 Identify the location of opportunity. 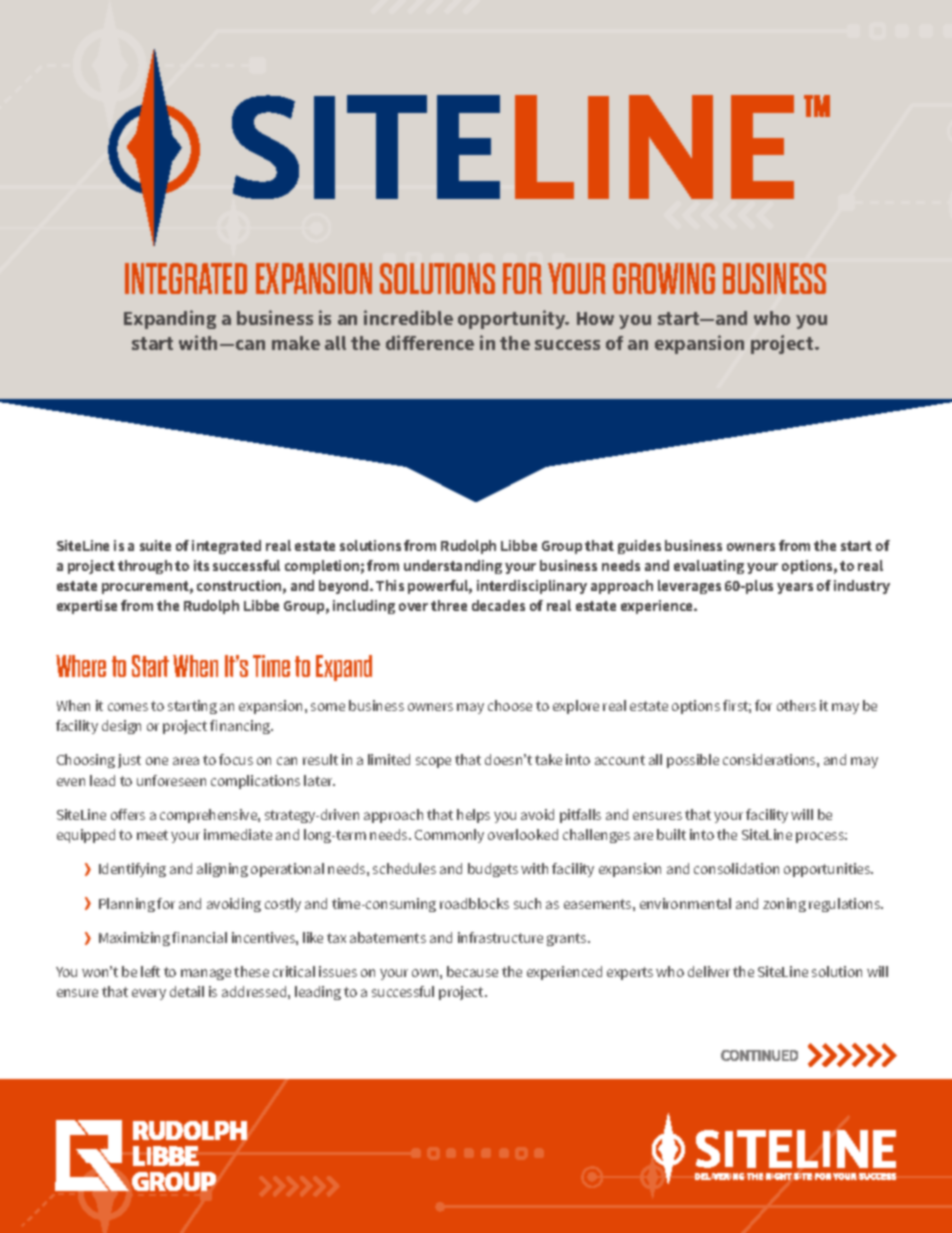
(513, 319).
